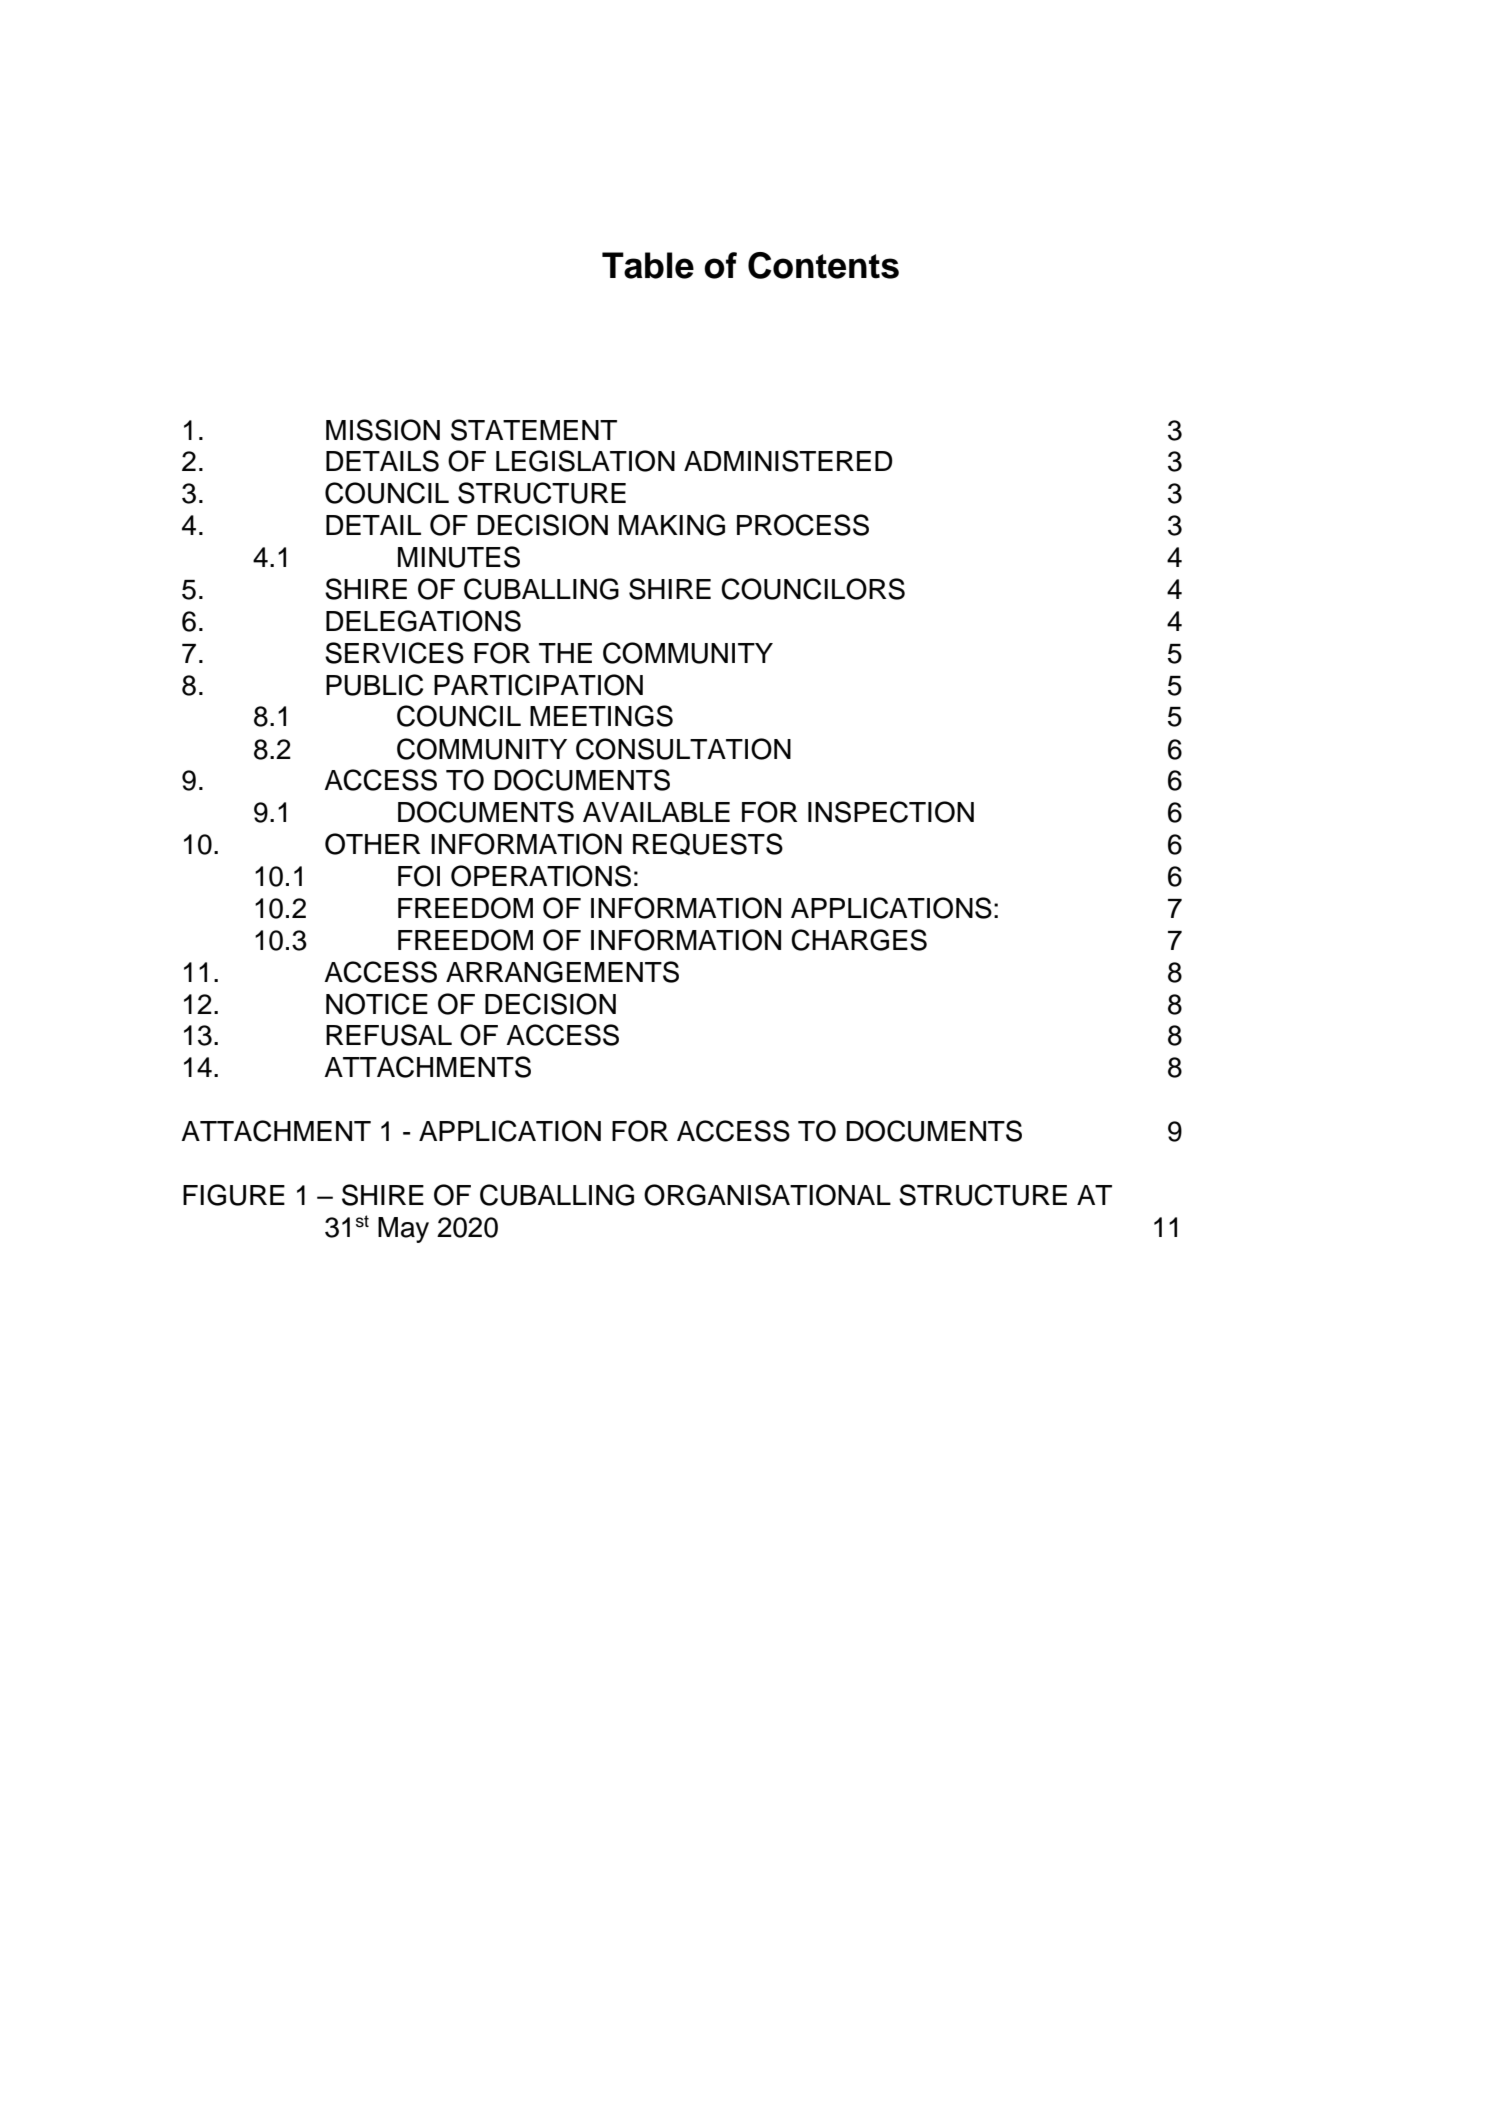  What do you see at coordinates (859, 940) in the page?
I see `CHARGES` at bounding box center [859, 940].
